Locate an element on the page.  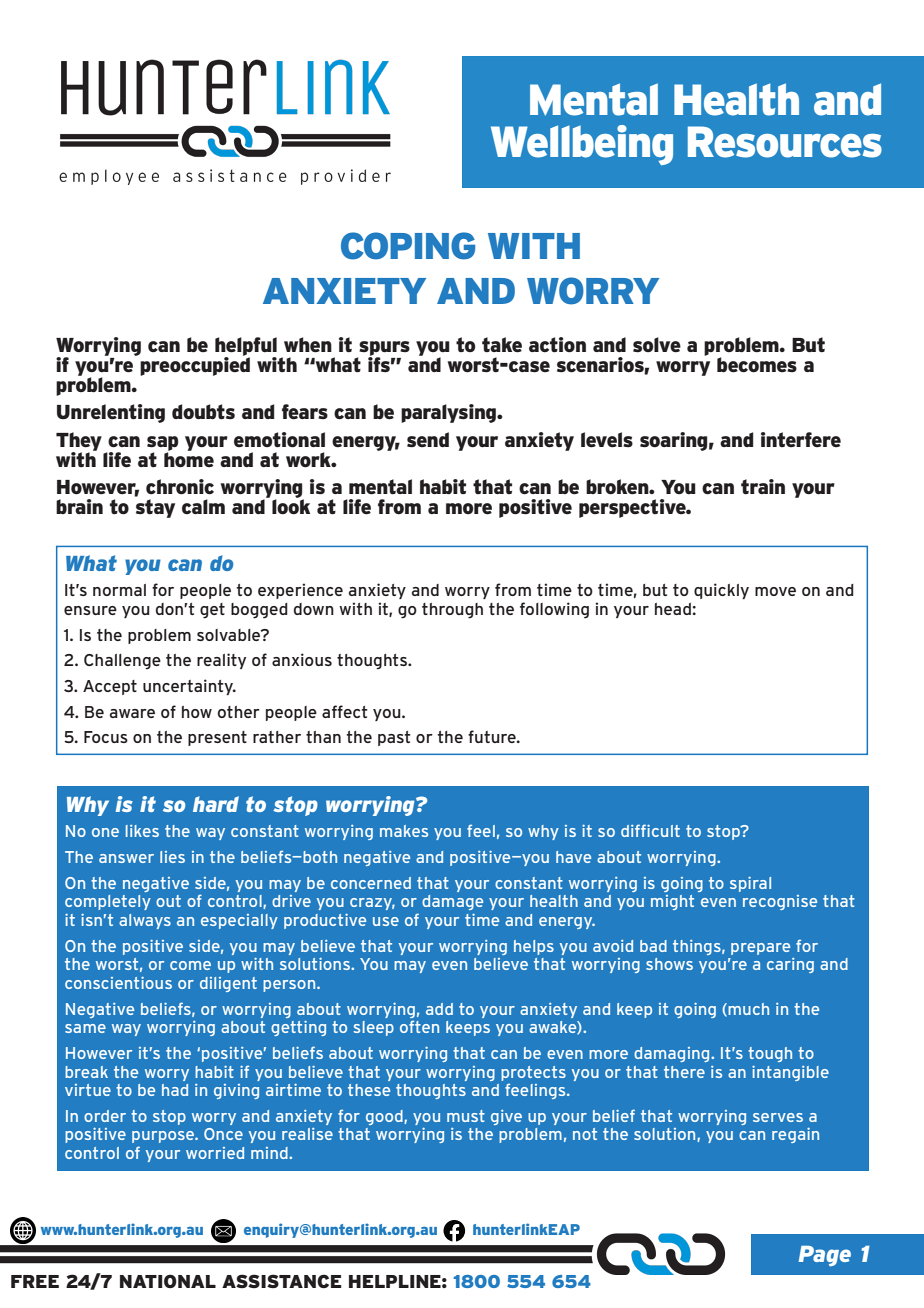
past is located at coordinates (394, 738).
